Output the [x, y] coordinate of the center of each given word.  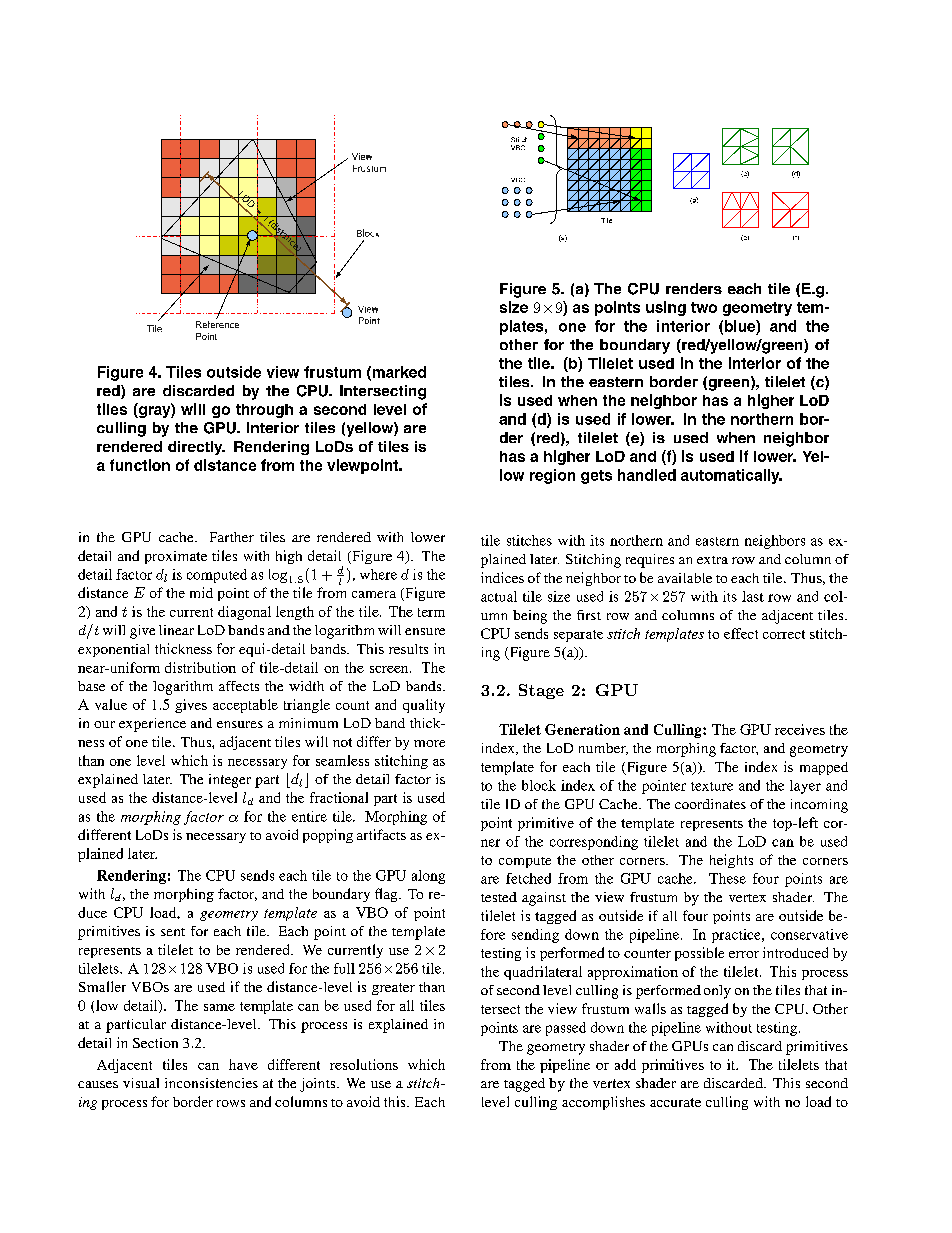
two [704, 307]
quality [424, 706]
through [264, 411]
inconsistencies [211, 1083]
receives [800, 729]
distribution [200, 667]
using [666, 308]
